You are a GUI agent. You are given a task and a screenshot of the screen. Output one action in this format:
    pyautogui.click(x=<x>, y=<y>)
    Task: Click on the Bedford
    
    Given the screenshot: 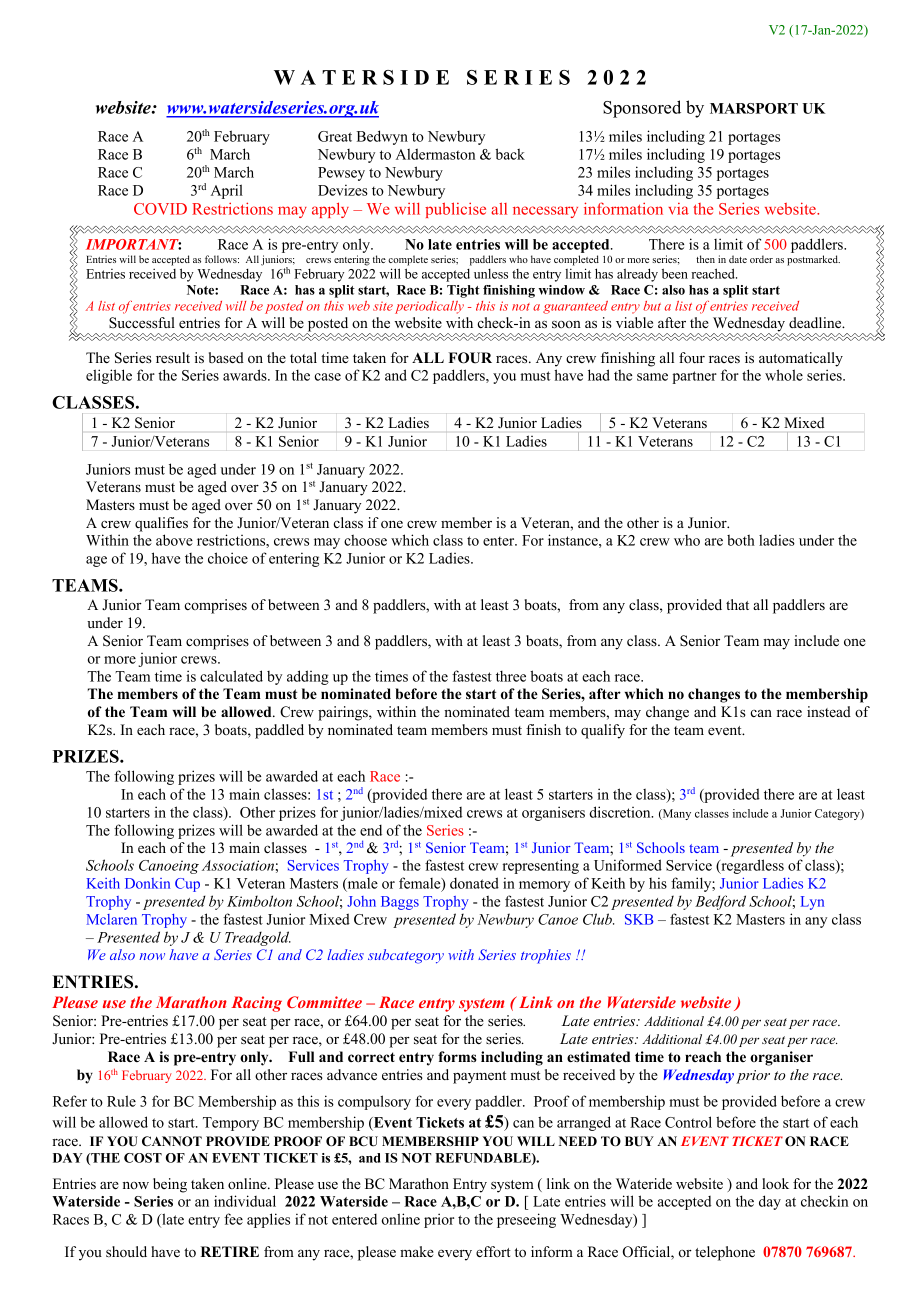 What is the action you would take?
    pyautogui.click(x=720, y=902)
